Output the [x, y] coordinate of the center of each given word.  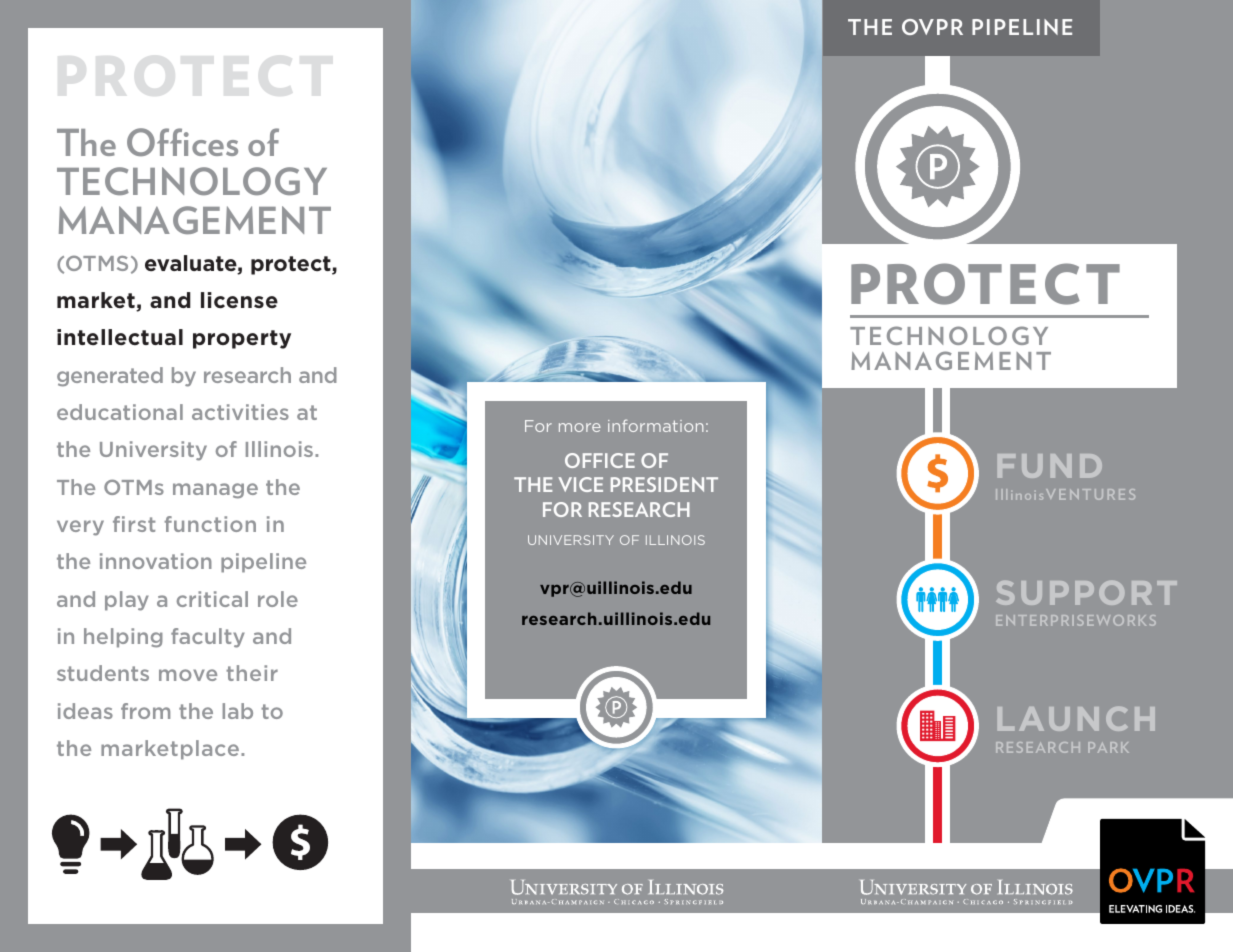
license [239, 300]
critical [212, 599]
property [242, 339]
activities [240, 412]
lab [238, 711]
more [580, 427]
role [278, 599]
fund [1050, 466]
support [1086, 593]
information [655, 425]
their [252, 673]
